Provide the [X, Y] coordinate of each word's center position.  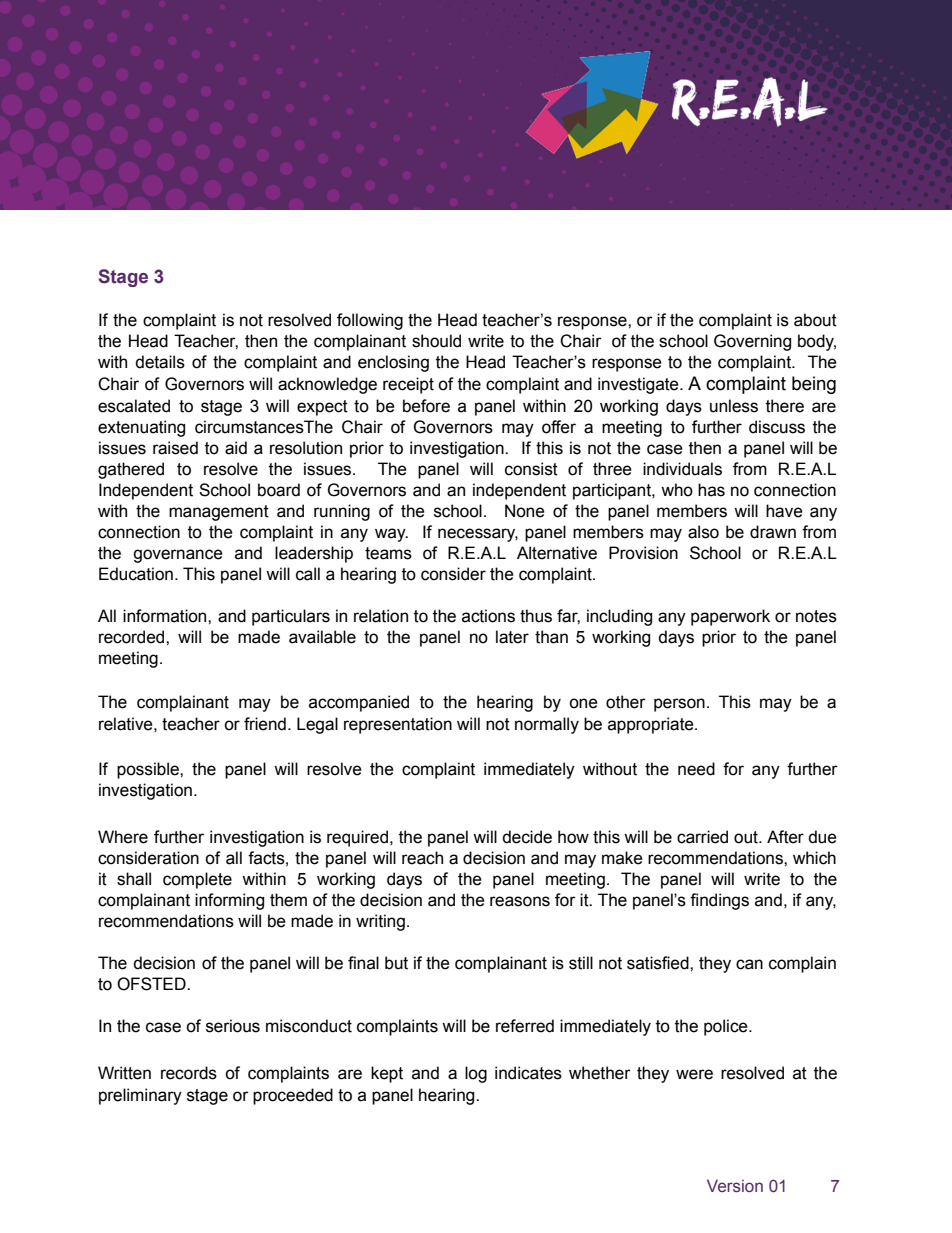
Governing [752, 342]
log [476, 1074]
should [436, 341]
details [160, 362]
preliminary [140, 1096]
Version [735, 1186]
